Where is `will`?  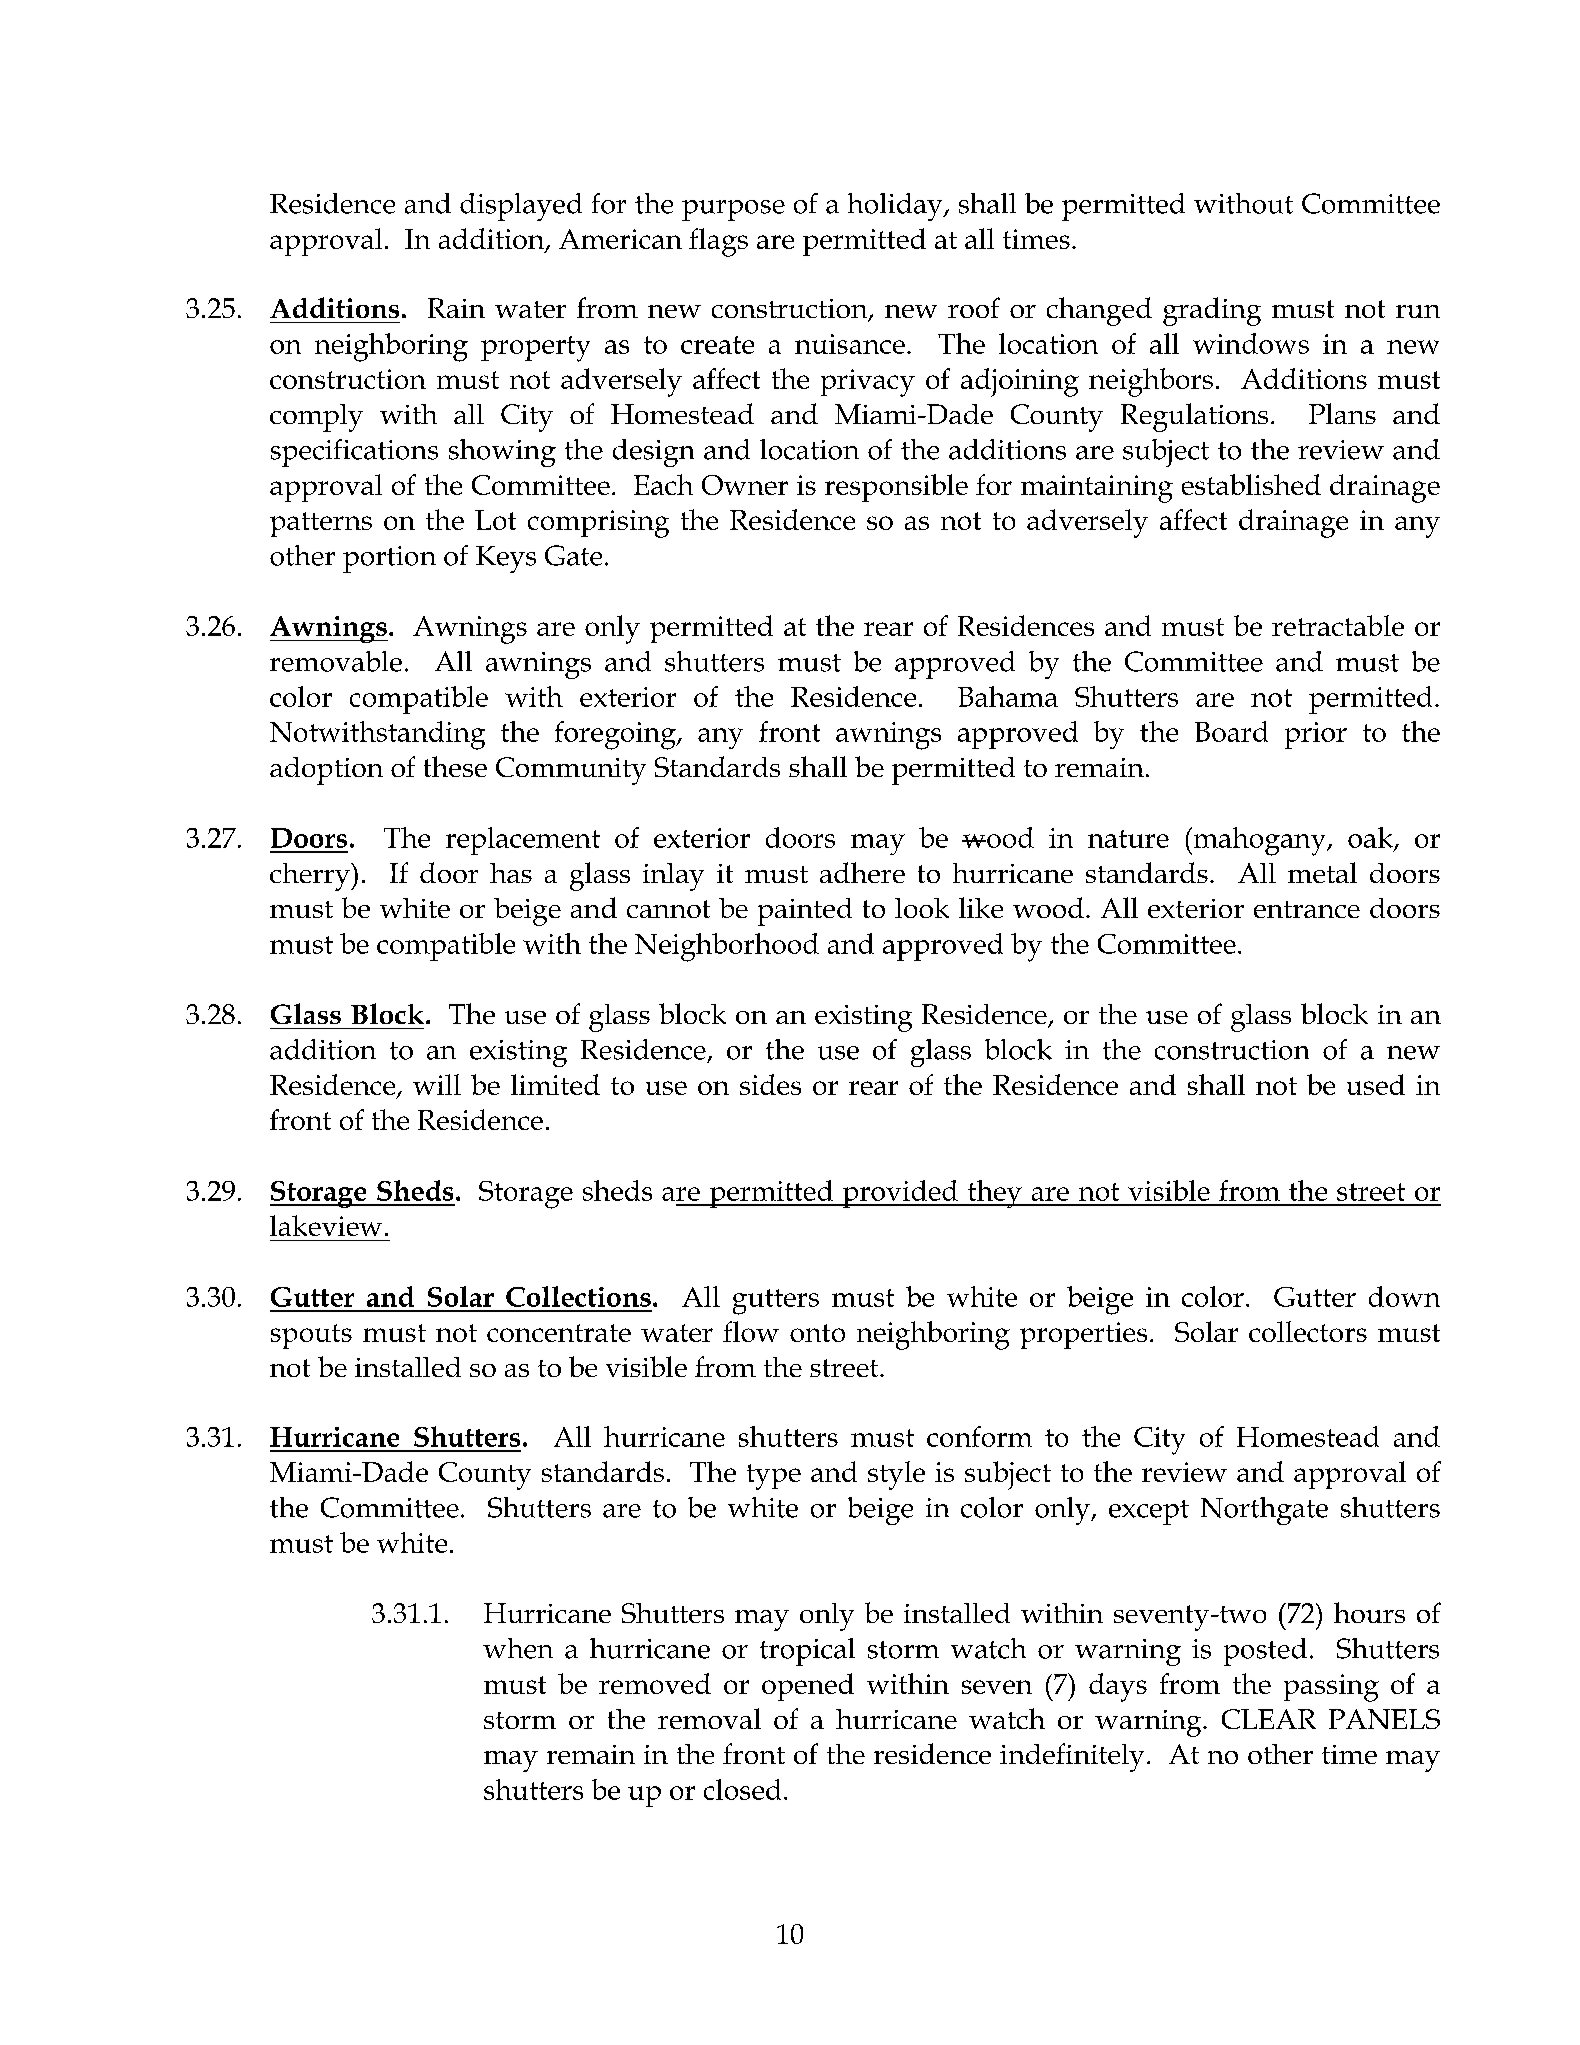
will is located at coordinates (437, 1084).
